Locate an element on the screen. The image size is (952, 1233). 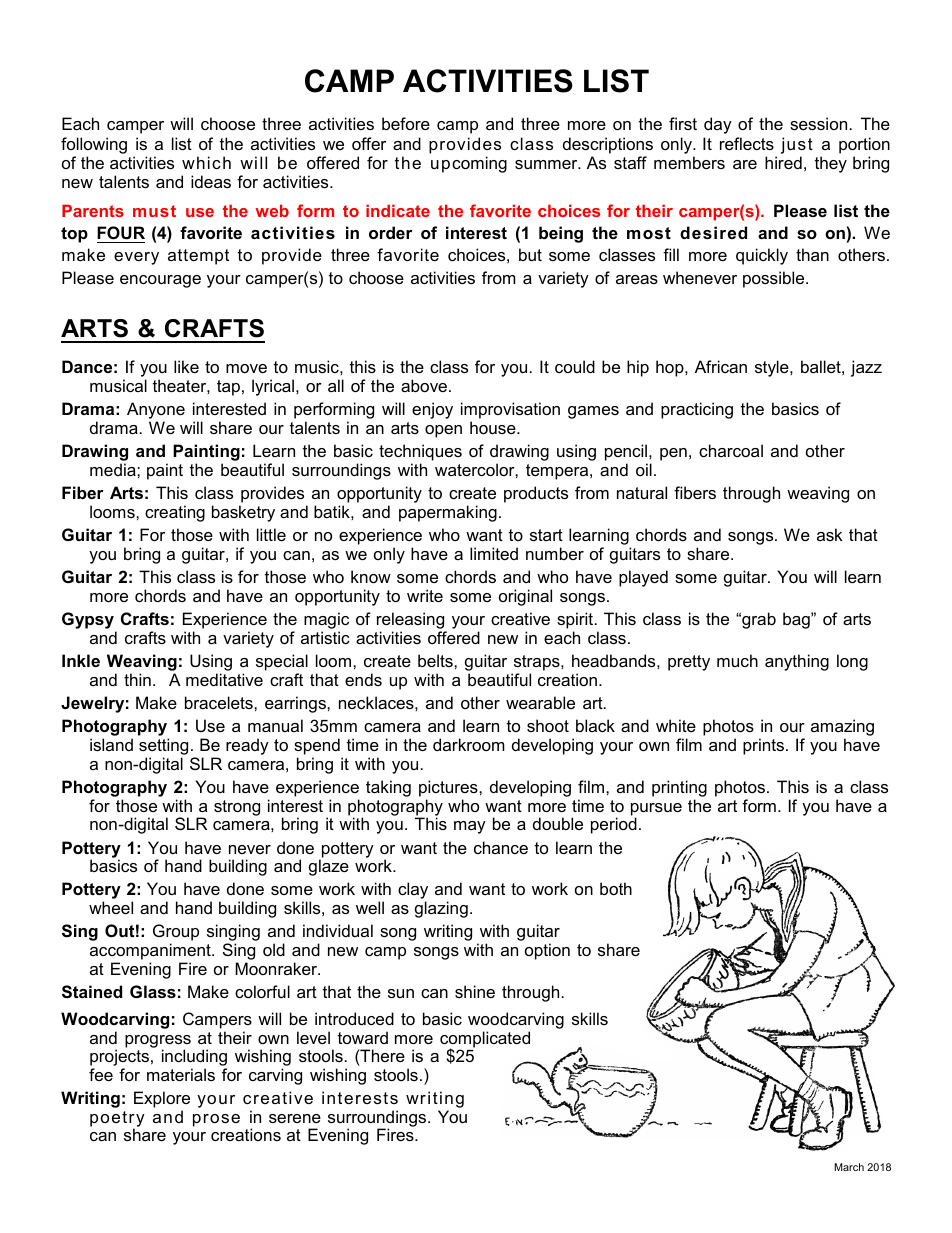
hired is located at coordinates (783, 162).
